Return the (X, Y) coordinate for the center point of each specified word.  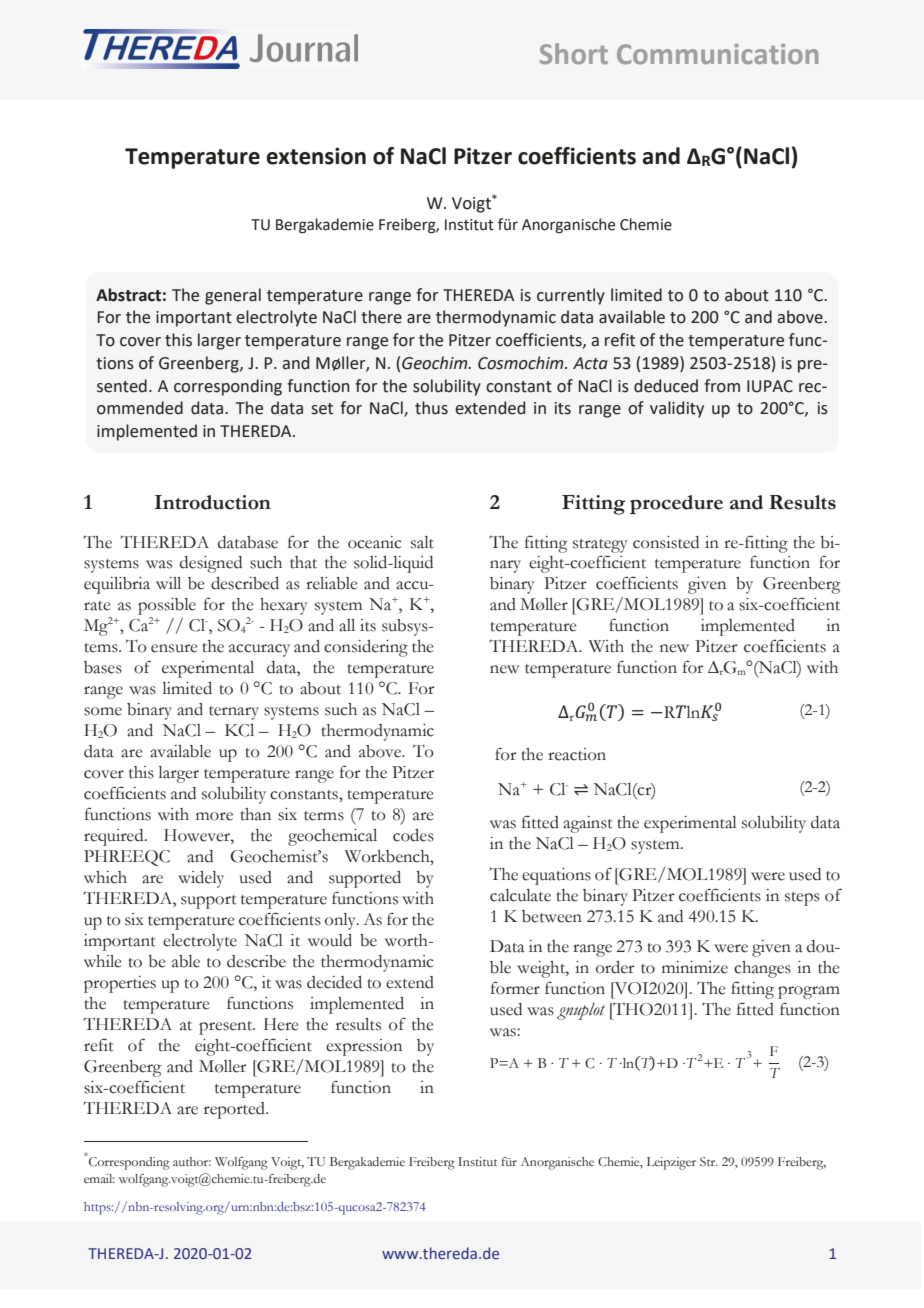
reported (235, 1110)
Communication (718, 54)
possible (167, 608)
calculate (520, 895)
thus (431, 408)
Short (574, 53)
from (722, 386)
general (233, 296)
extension (316, 156)
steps (802, 899)
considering (366, 648)
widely (201, 879)
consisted (666, 542)
